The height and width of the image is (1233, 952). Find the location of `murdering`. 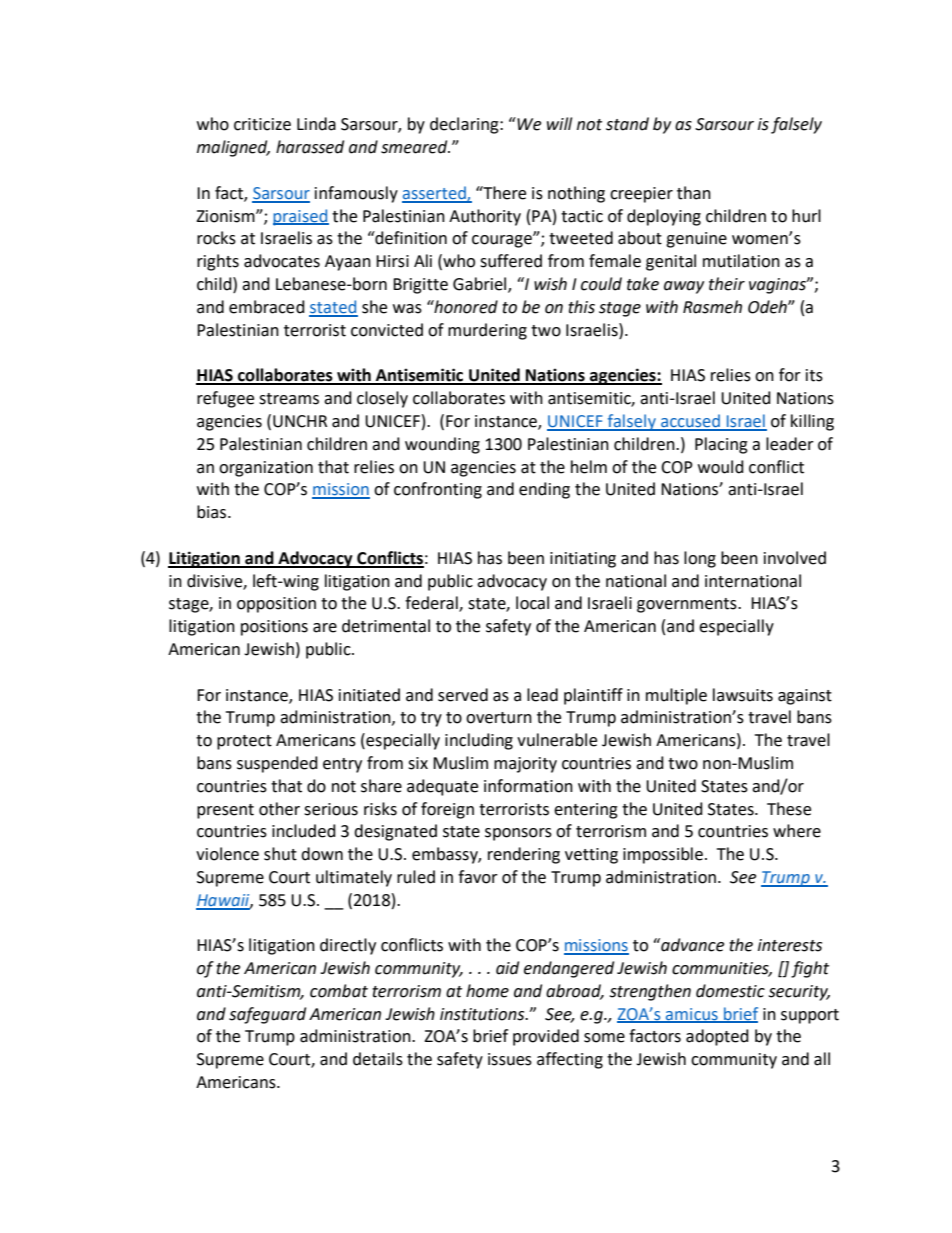

murdering is located at coordinates (487, 331).
